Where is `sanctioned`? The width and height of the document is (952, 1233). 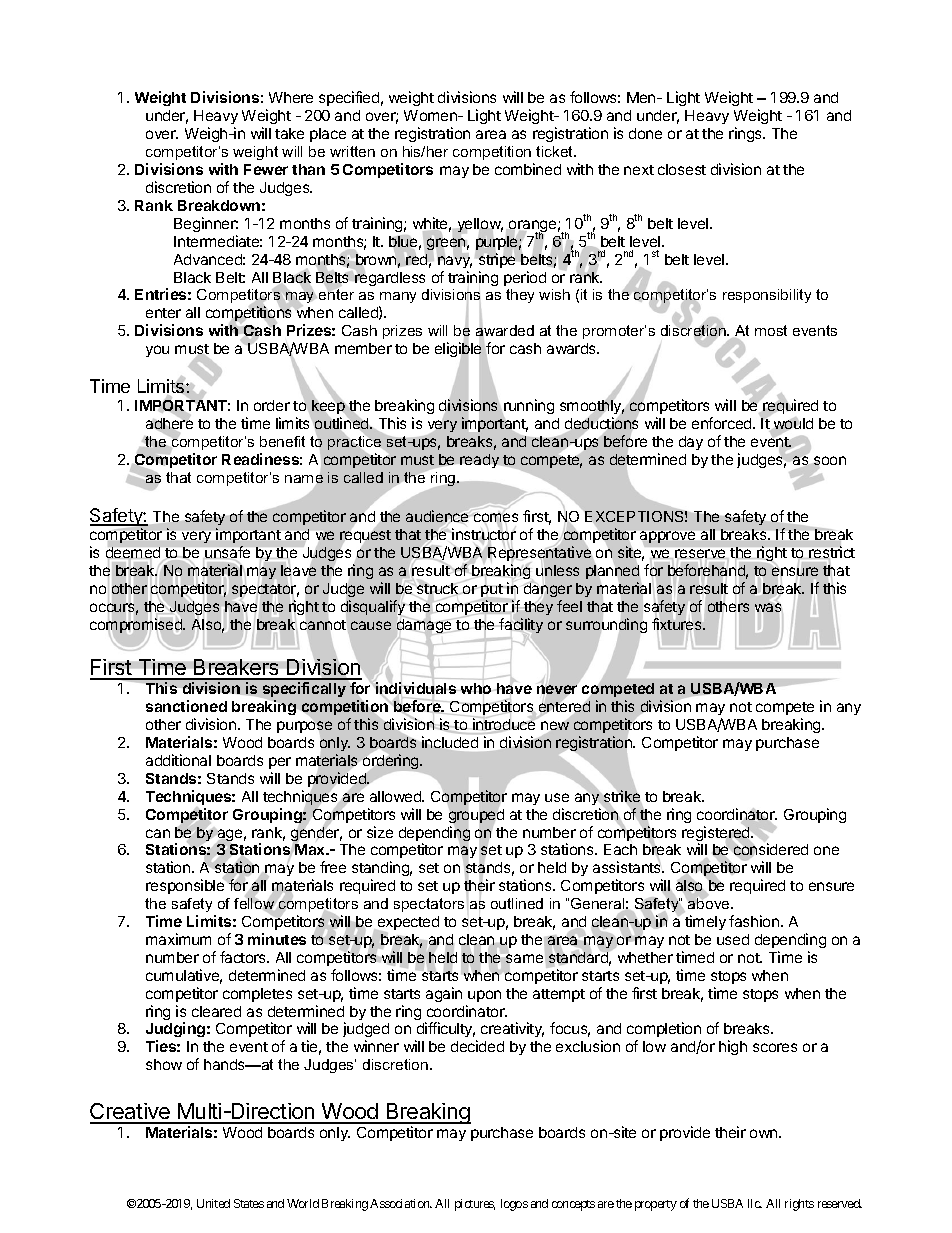 sanctioned is located at coordinates (186, 706).
